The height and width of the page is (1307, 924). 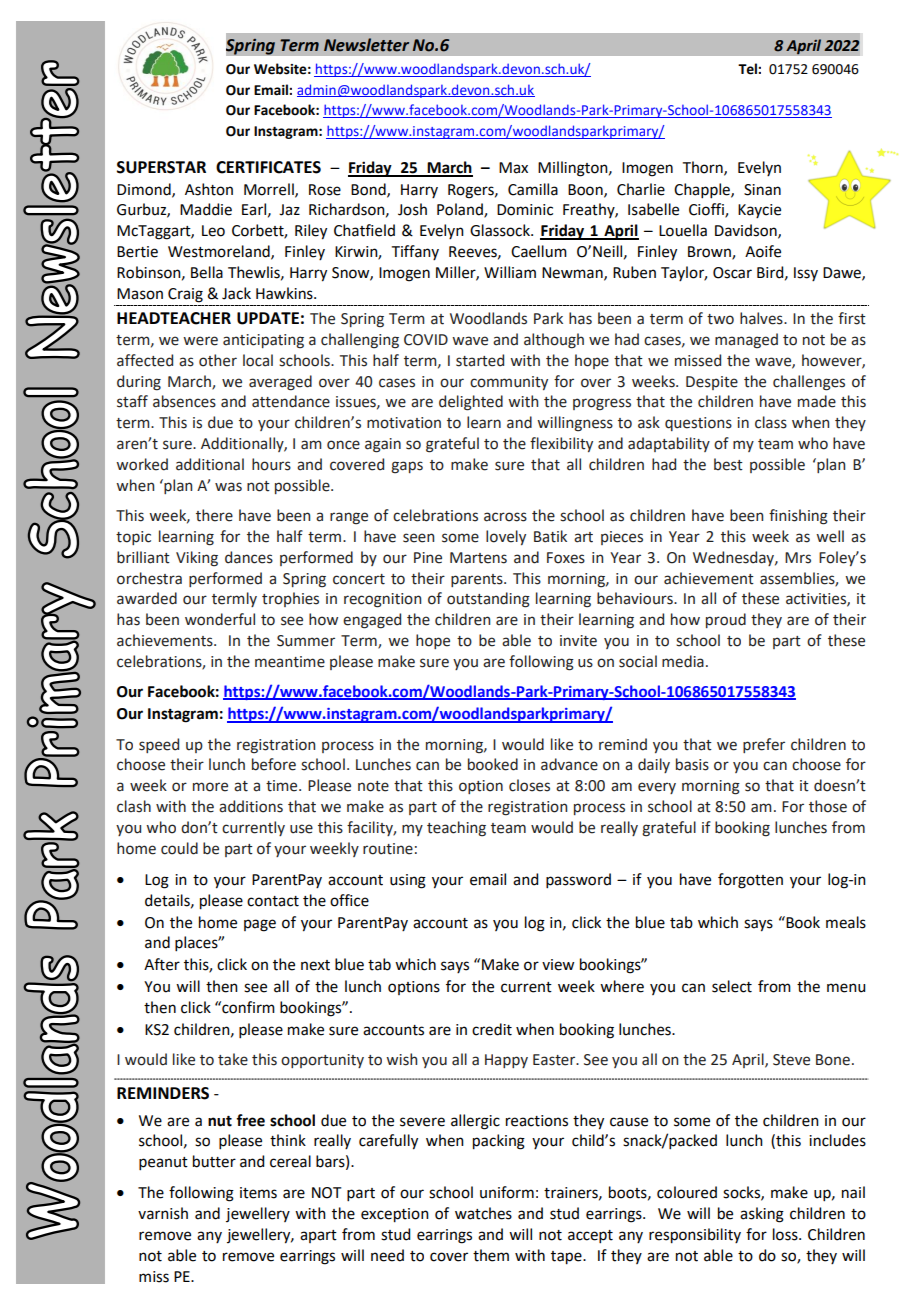 What do you see at coordinates (513, 168) in the page?
I see `Max` at bounding box center [513, 168].
